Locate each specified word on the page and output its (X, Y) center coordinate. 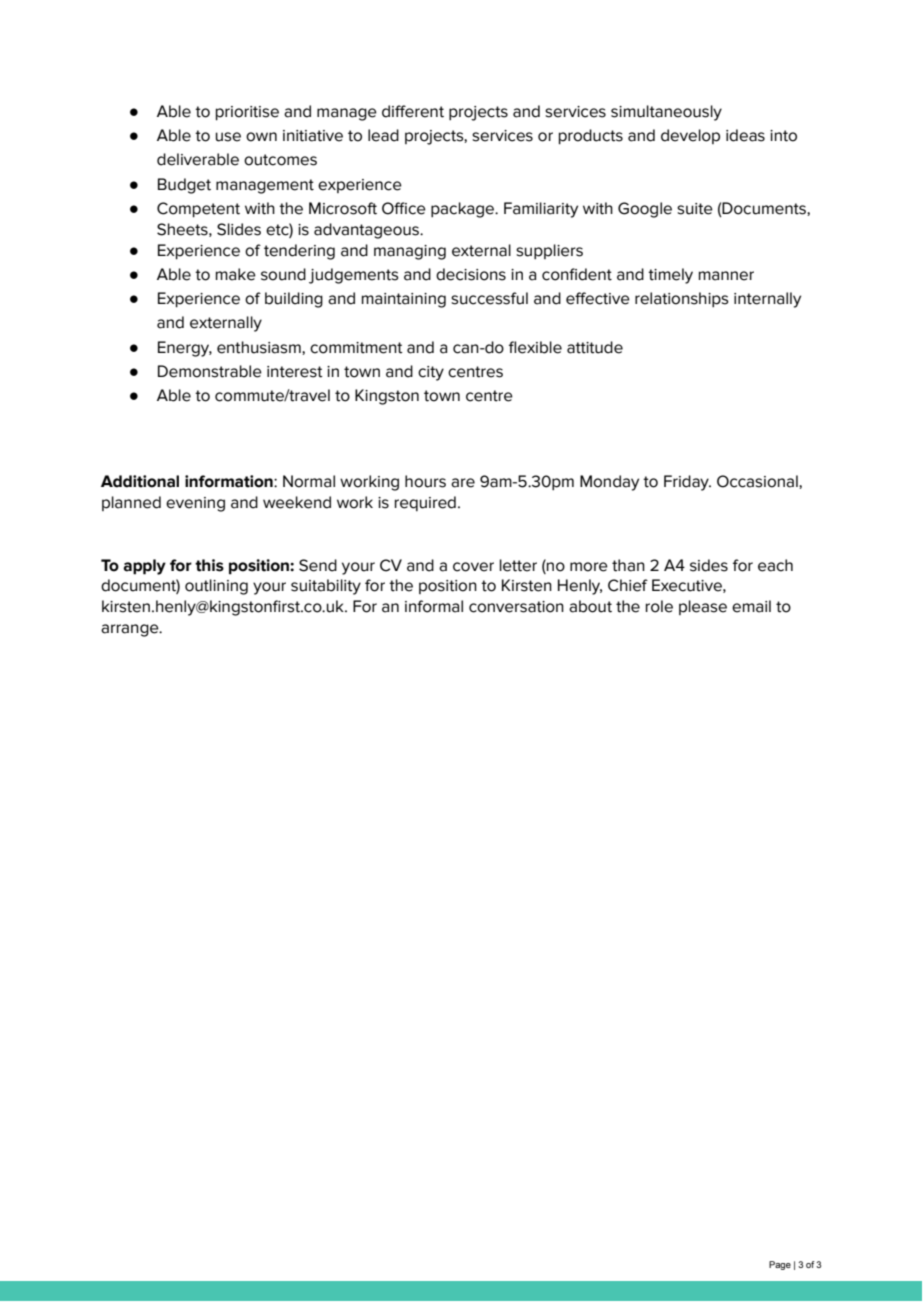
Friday (687, 483)
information (230, 481)
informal (434, 606)
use (228, 137)
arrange (131, 630)
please (703, 607)
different (413, 111)
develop (690, 136)
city (431, 373)
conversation (516, 607)
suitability (326, 587)
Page (780, 1265)
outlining (216, 587)
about (590, 606)
